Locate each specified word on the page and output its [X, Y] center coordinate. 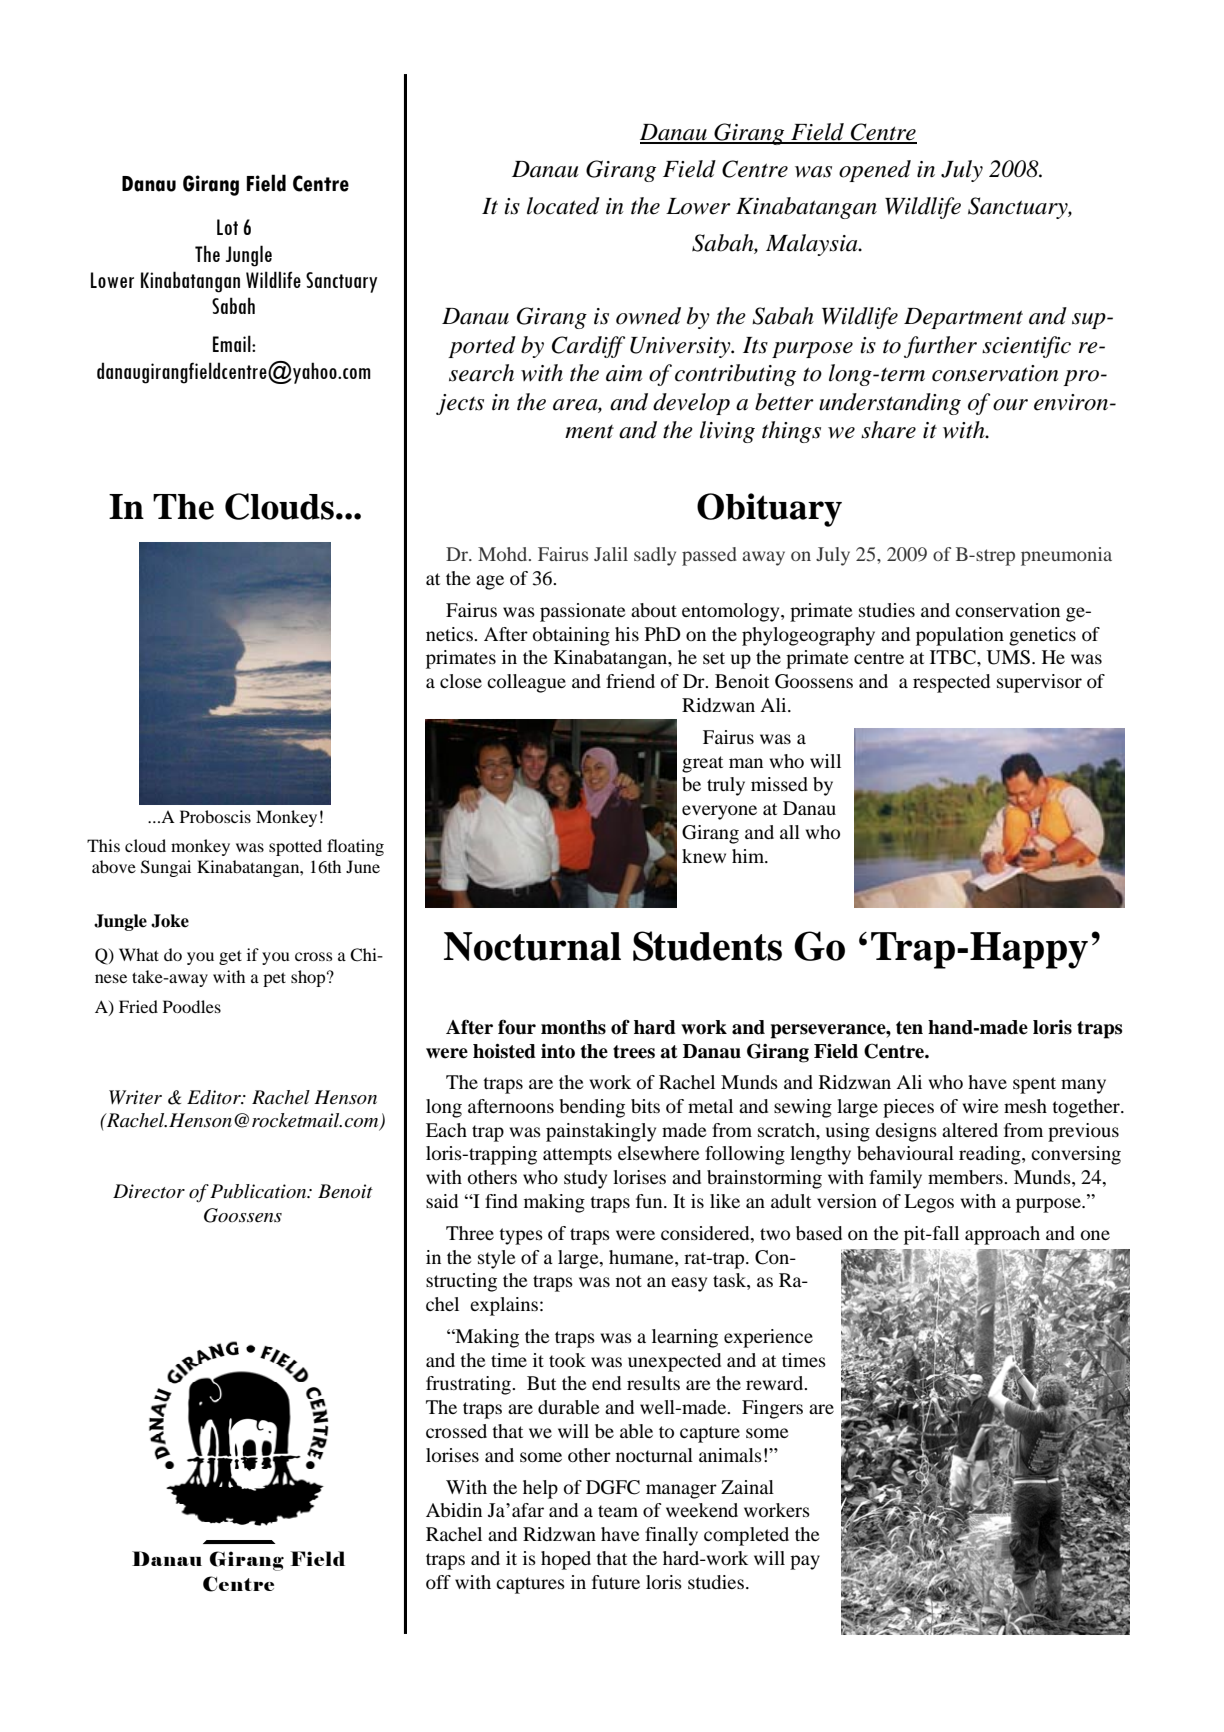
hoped [566, 1560]
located [563, 206]
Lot [227, 227]
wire [981, 1106]
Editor [215, 1097]
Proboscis [215, 816]
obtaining [571, 636]
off [438, 1582]
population [960, 636]
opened [875, 171]
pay [805, 1562]
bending [592, 1108]
